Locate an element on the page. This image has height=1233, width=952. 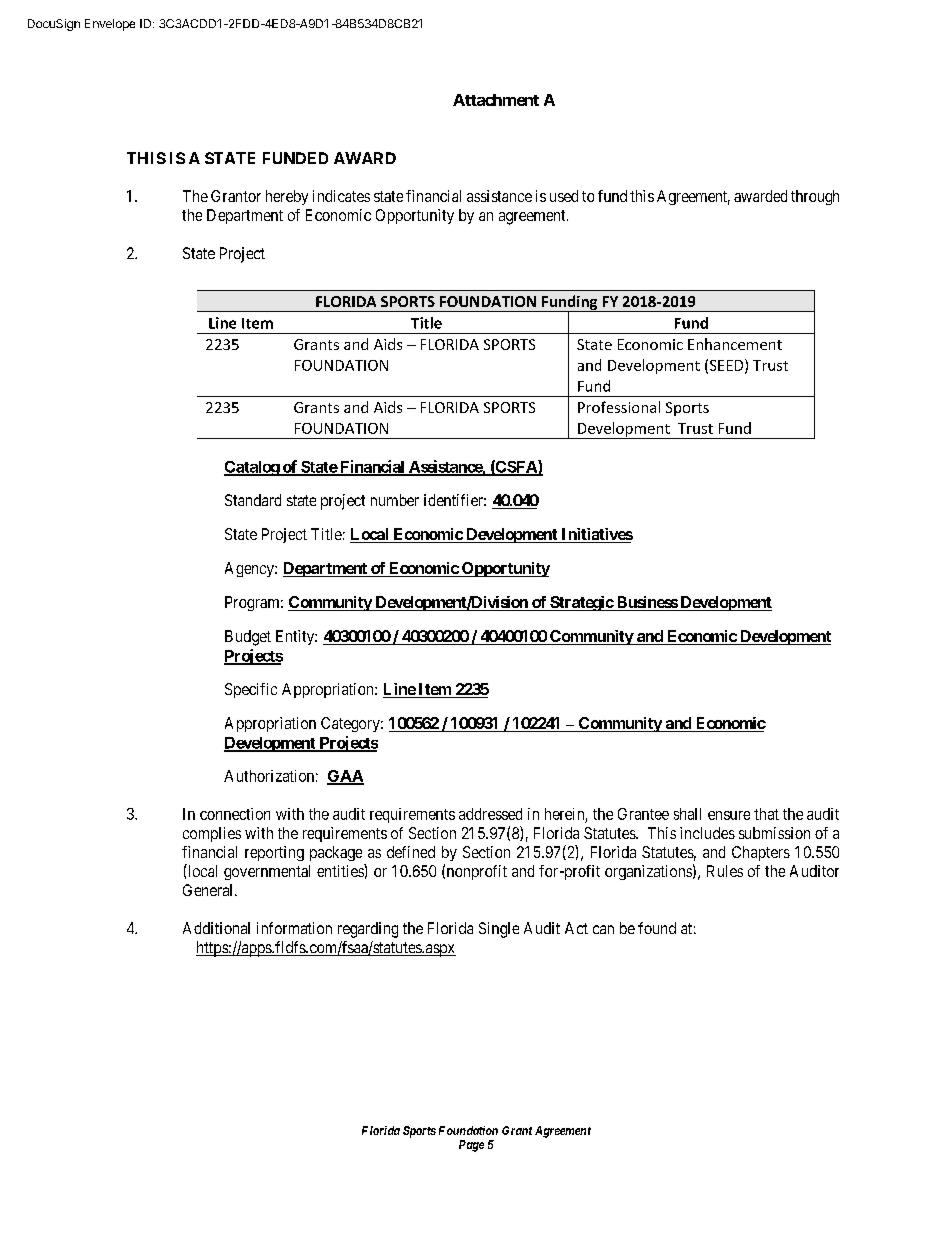
Catalog is located at coordinates (252, 468).
